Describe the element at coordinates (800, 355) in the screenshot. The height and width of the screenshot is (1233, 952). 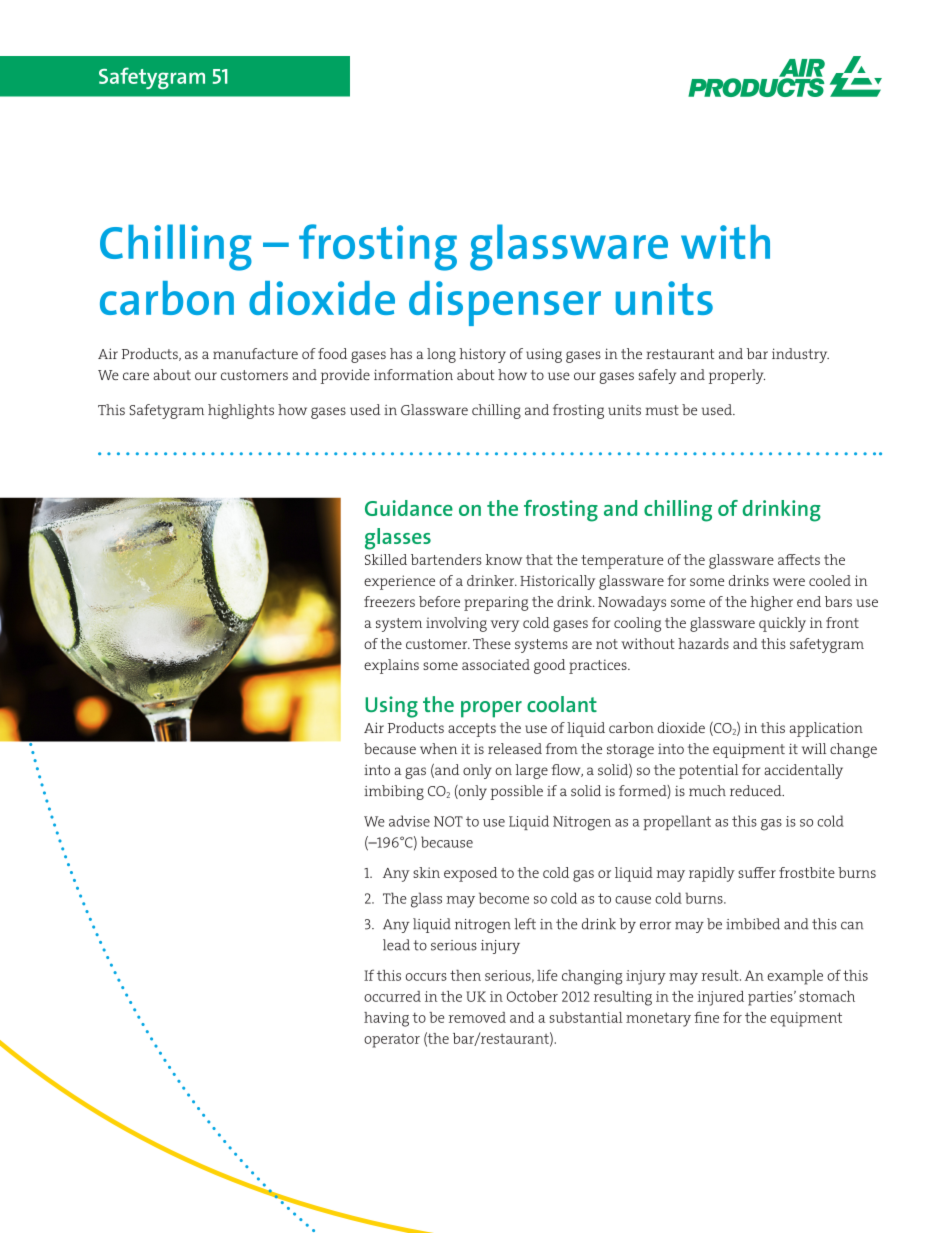
I see `industry` at that location.
